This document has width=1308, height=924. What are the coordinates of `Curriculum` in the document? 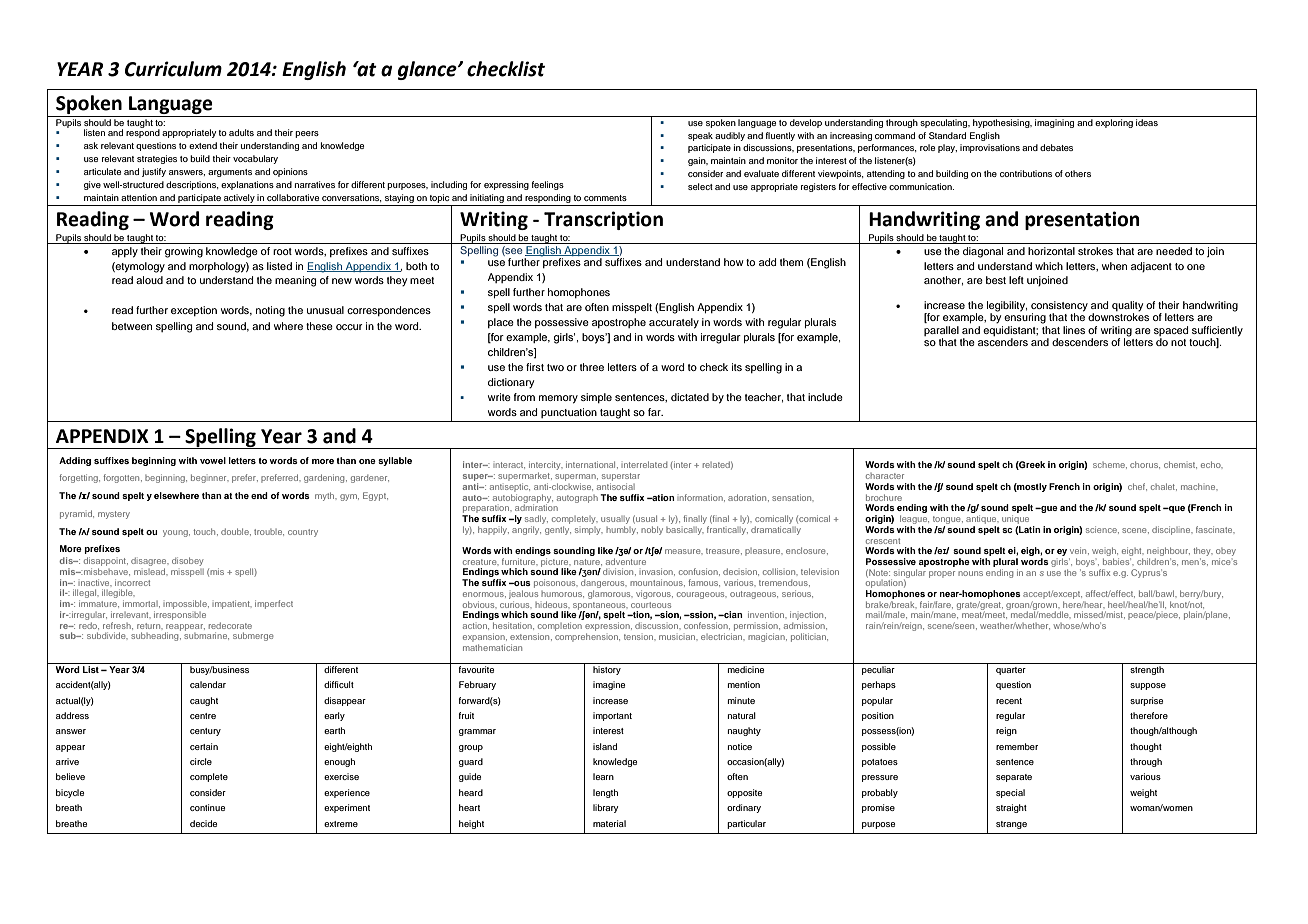 It's located at (173, 69).
